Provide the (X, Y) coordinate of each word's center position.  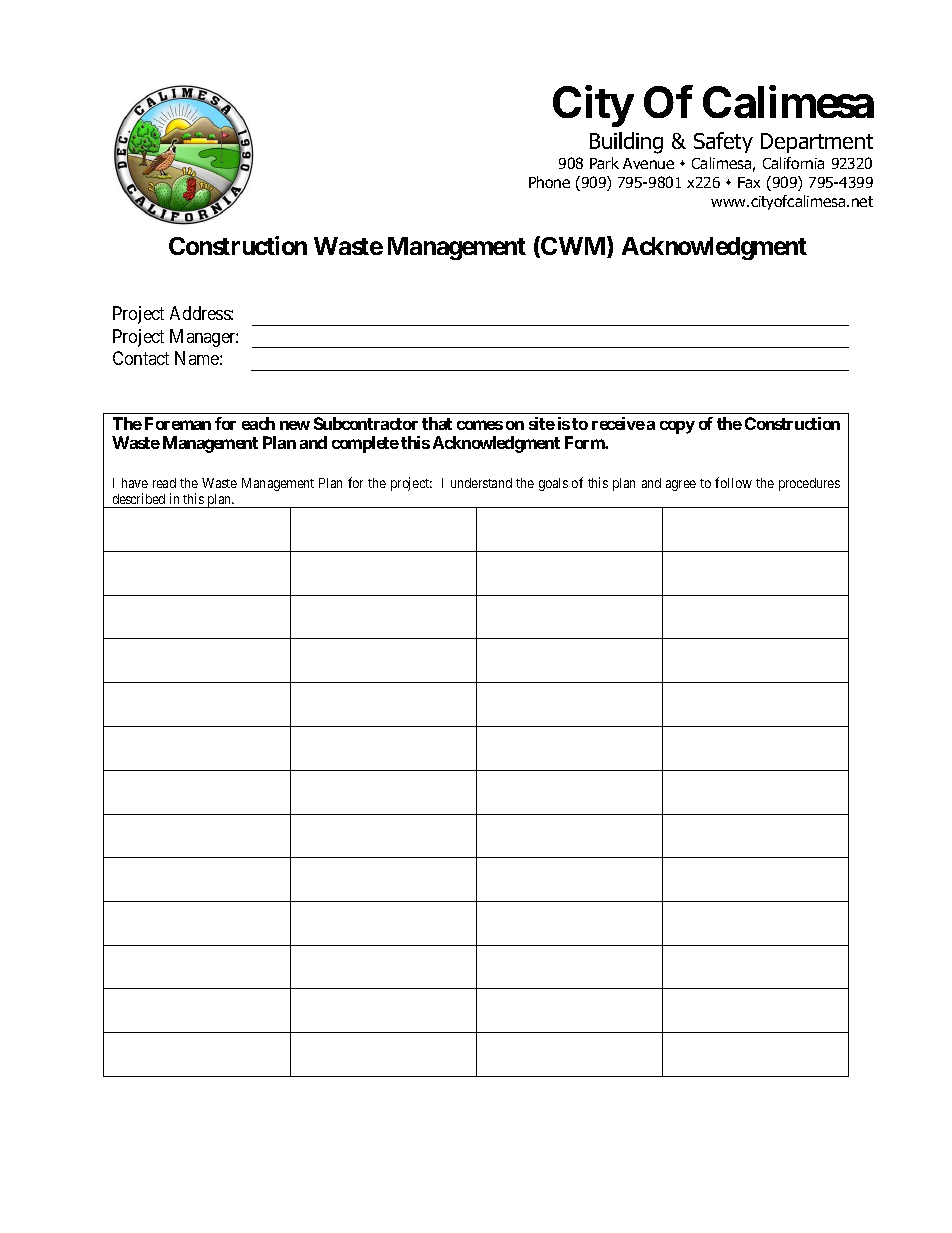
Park (604, 163)
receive (618, 423)
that (437, 423)
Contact (141, 358)
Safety (723, 142)
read (164, 483)
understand (481, 483)
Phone (549, 182)
